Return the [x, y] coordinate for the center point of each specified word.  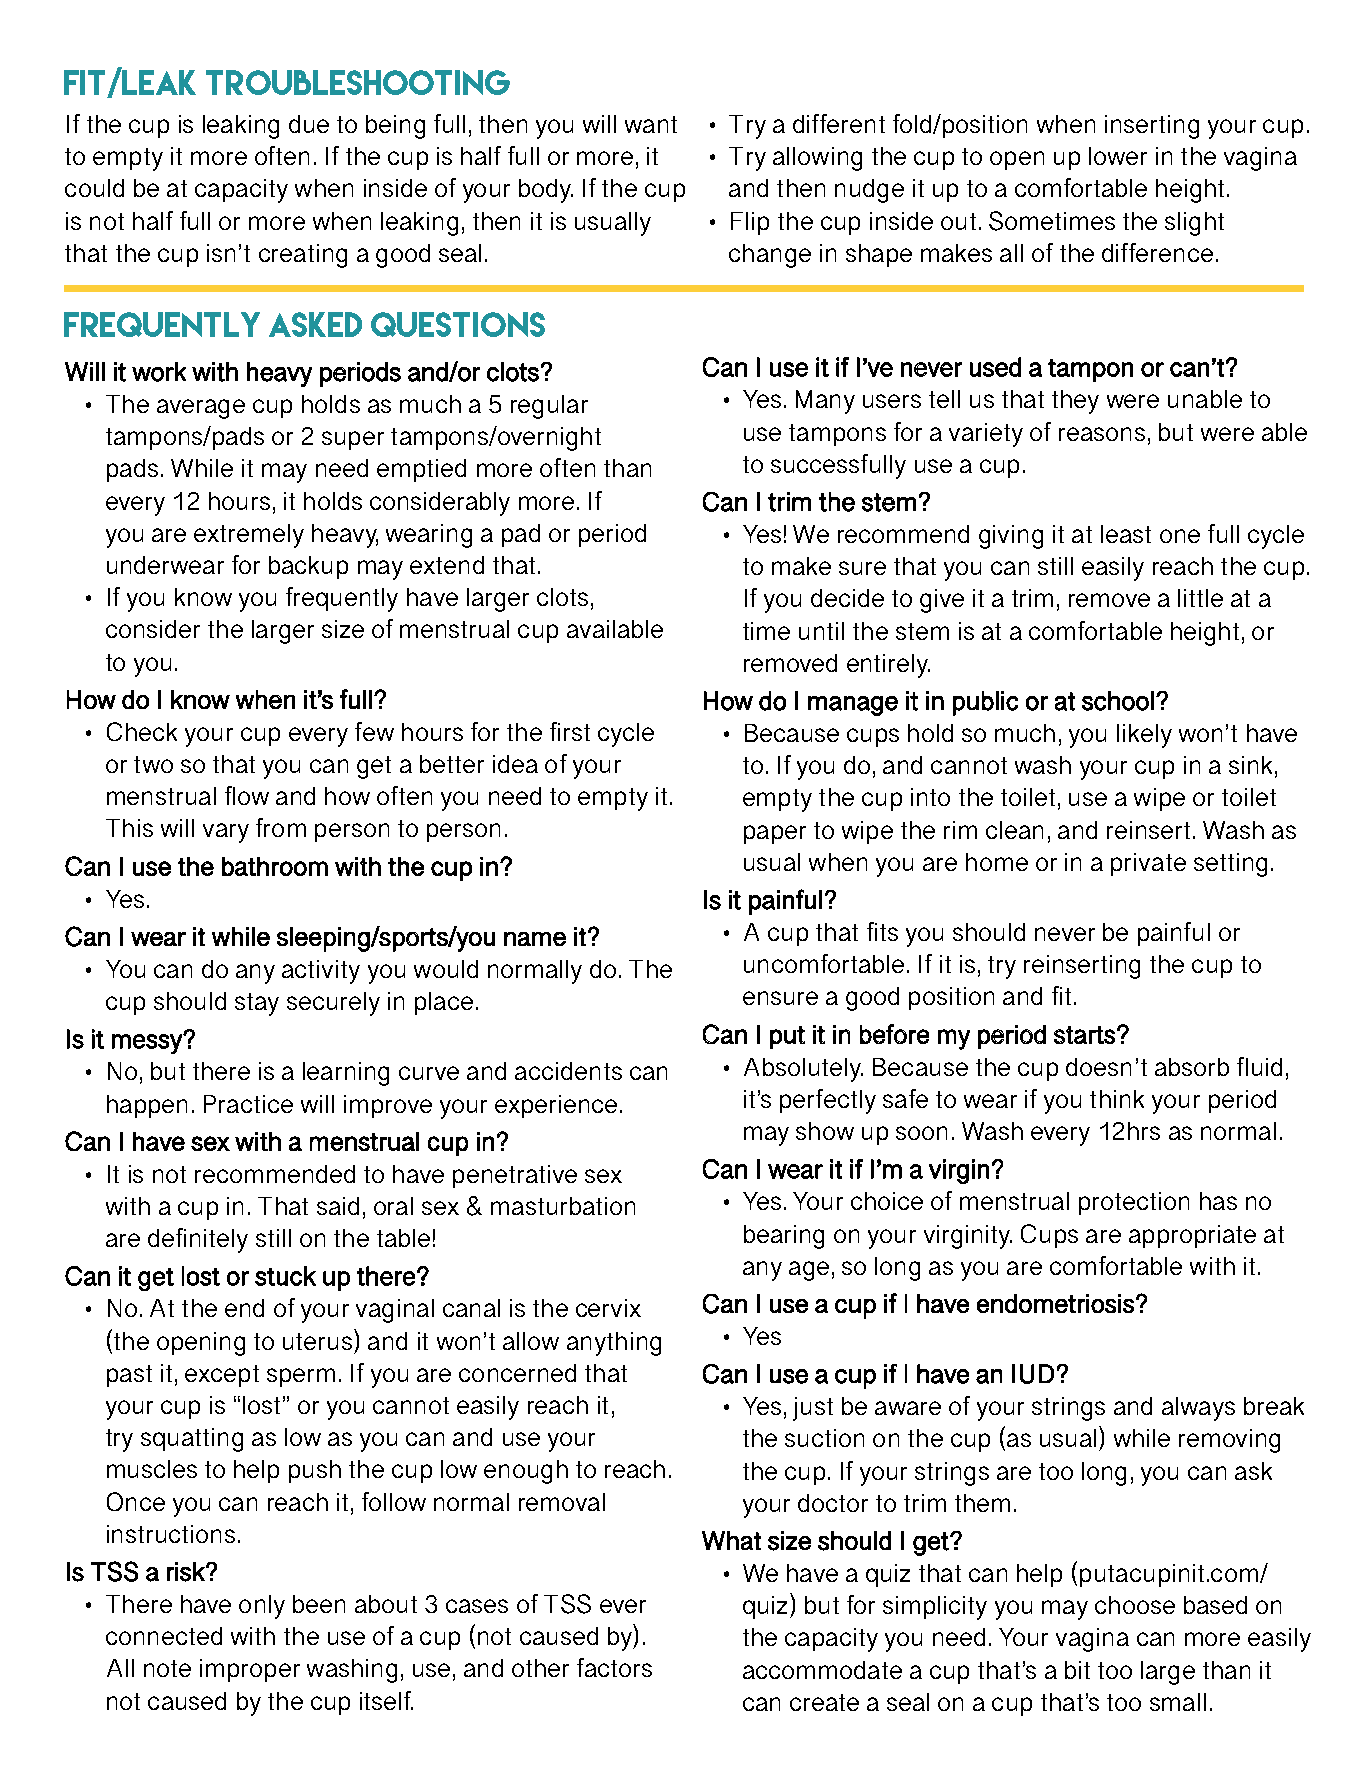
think [1117, 1099]
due [309, 124]
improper [250, 1670]
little [1200, 598]
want [651, 124]
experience [556, 1106]
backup [308, 567]
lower [1118, 156]
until [821, 631]
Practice [248, 1104]
